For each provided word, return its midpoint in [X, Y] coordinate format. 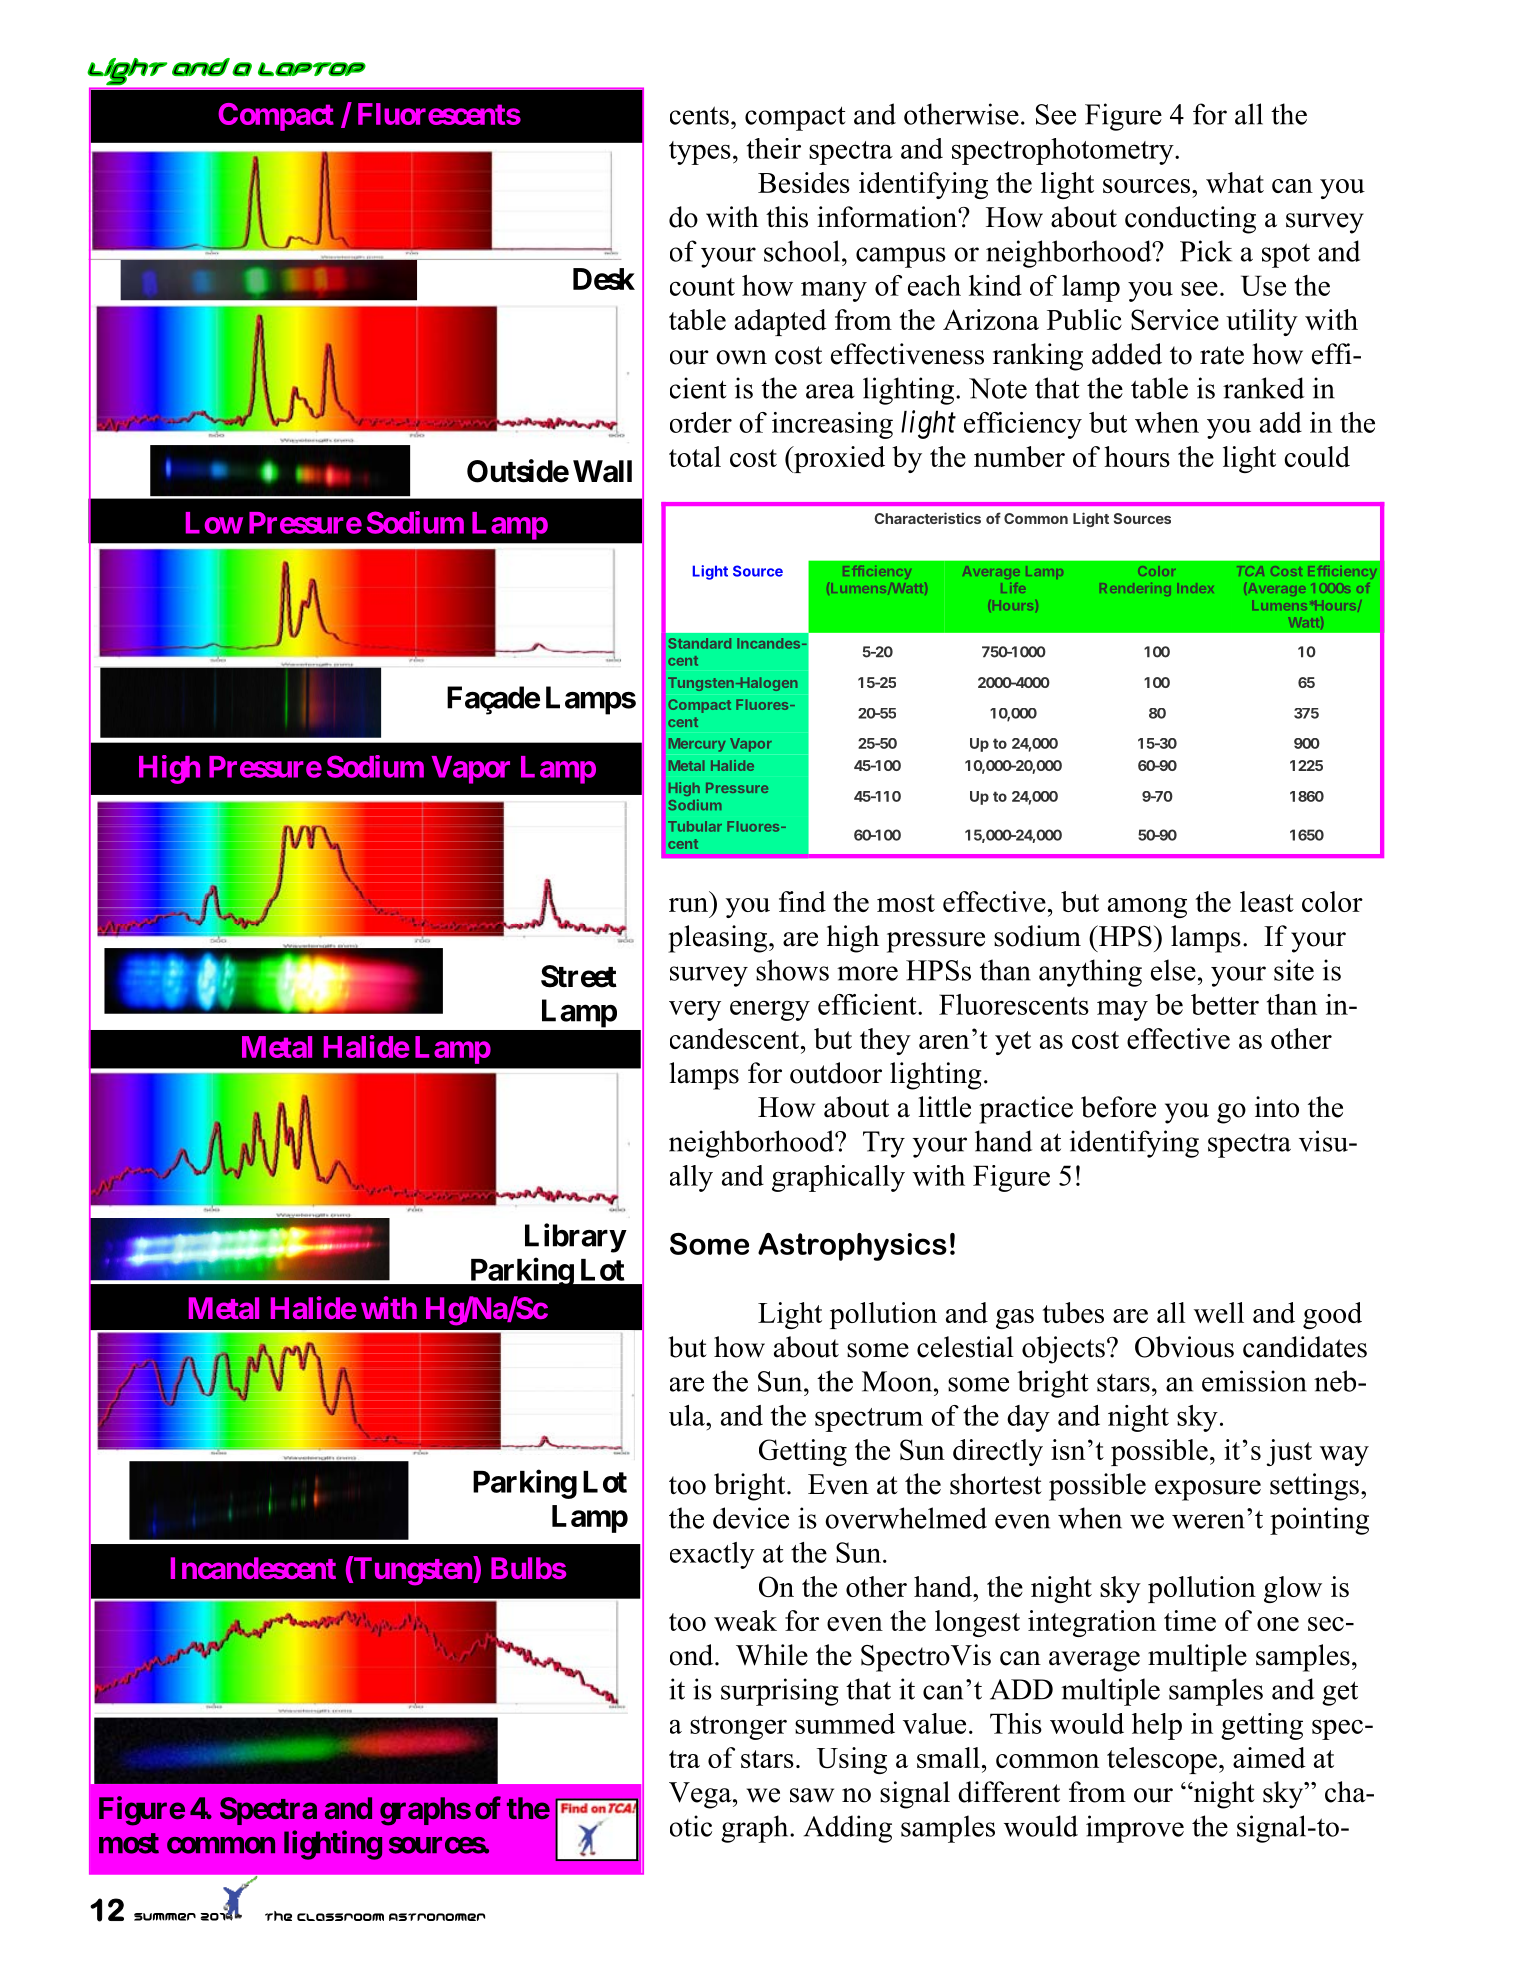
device [751, 1518]
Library [575, 1238]
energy [770, 1010]
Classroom [340, 1917]
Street [579, 976]
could [1317, 456]
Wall [602, 471]
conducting [1190, 220]
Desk [604, 279]
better [1225, 1004]
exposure [1208, 1490]
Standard [699, 643]
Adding [848, 1829]
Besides [804, 182]
